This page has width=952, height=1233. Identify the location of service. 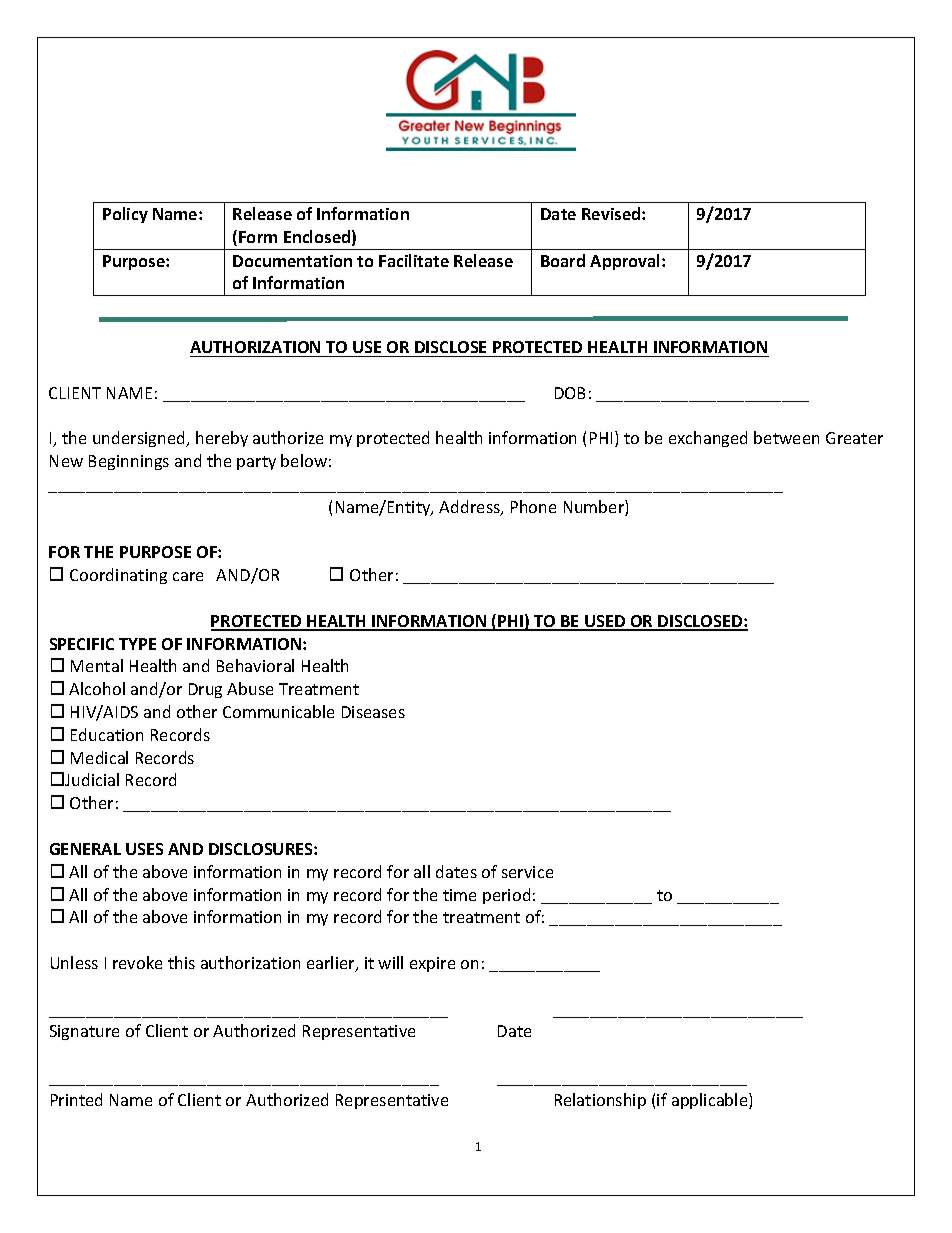
(527, 872).
